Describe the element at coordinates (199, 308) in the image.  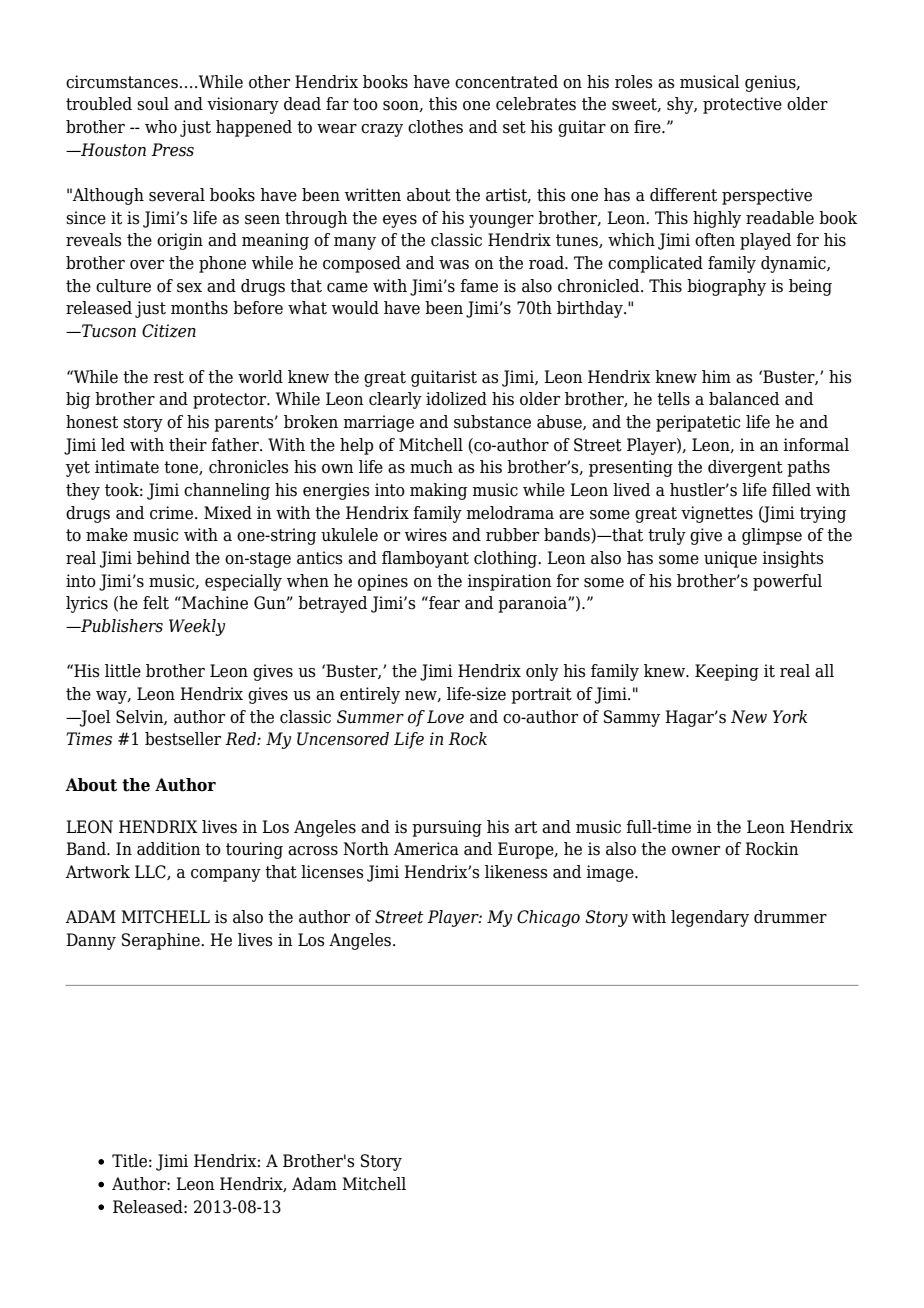
I see `months` at that location.
